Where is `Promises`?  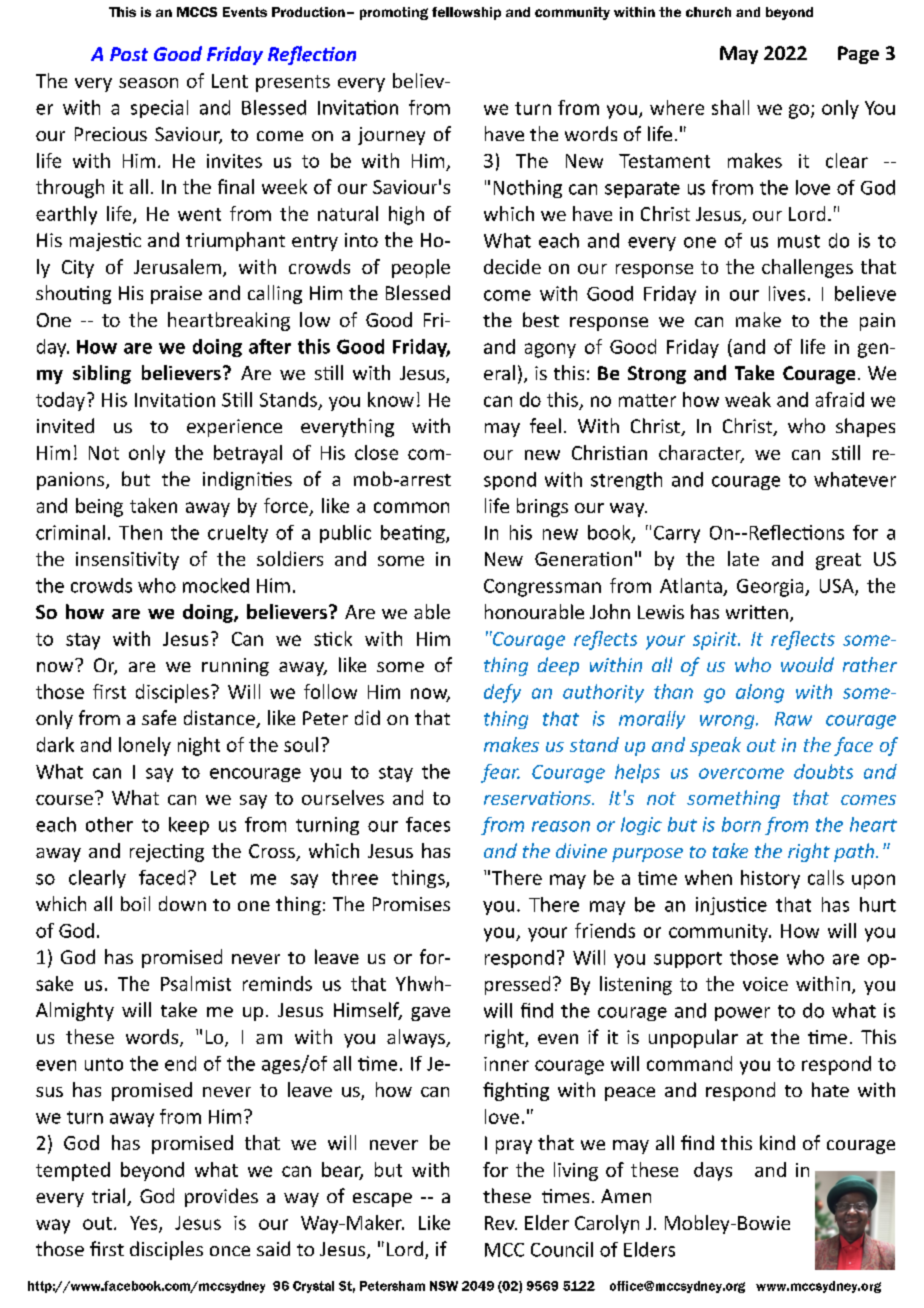 Promises is located at coordinates (411, 904).
